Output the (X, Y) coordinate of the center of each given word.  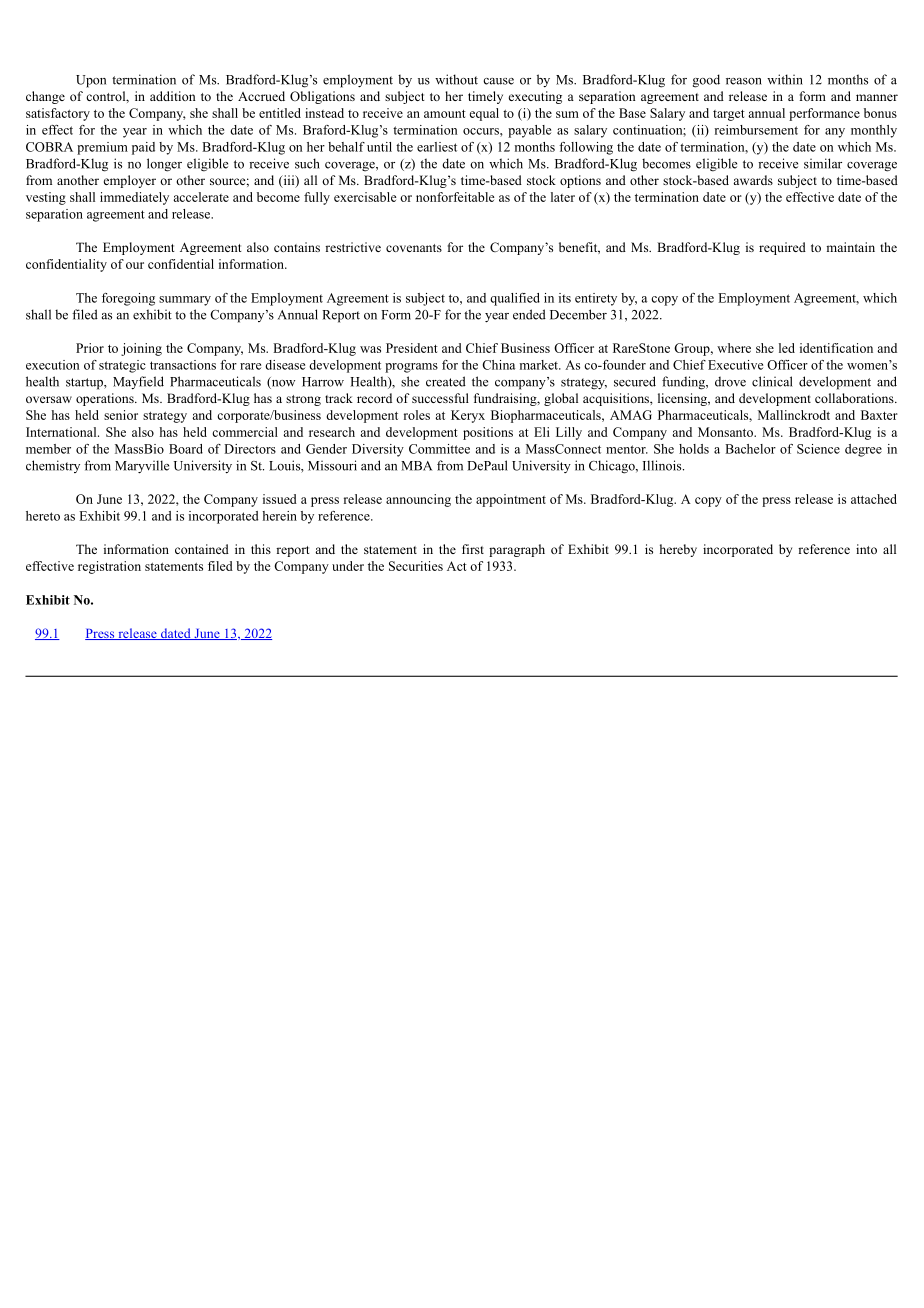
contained (202, 549)
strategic (122, 366)
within (785, 79)
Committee (439, 449)
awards (753, 180)
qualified (515, 299)
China (498, 365)
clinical (772, 381)
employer (130, 181)
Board (186, 449)
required (782, 248)
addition (173, 96)
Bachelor (750, 449)
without (456, 79)
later (563, 197)
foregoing (128, 299)
